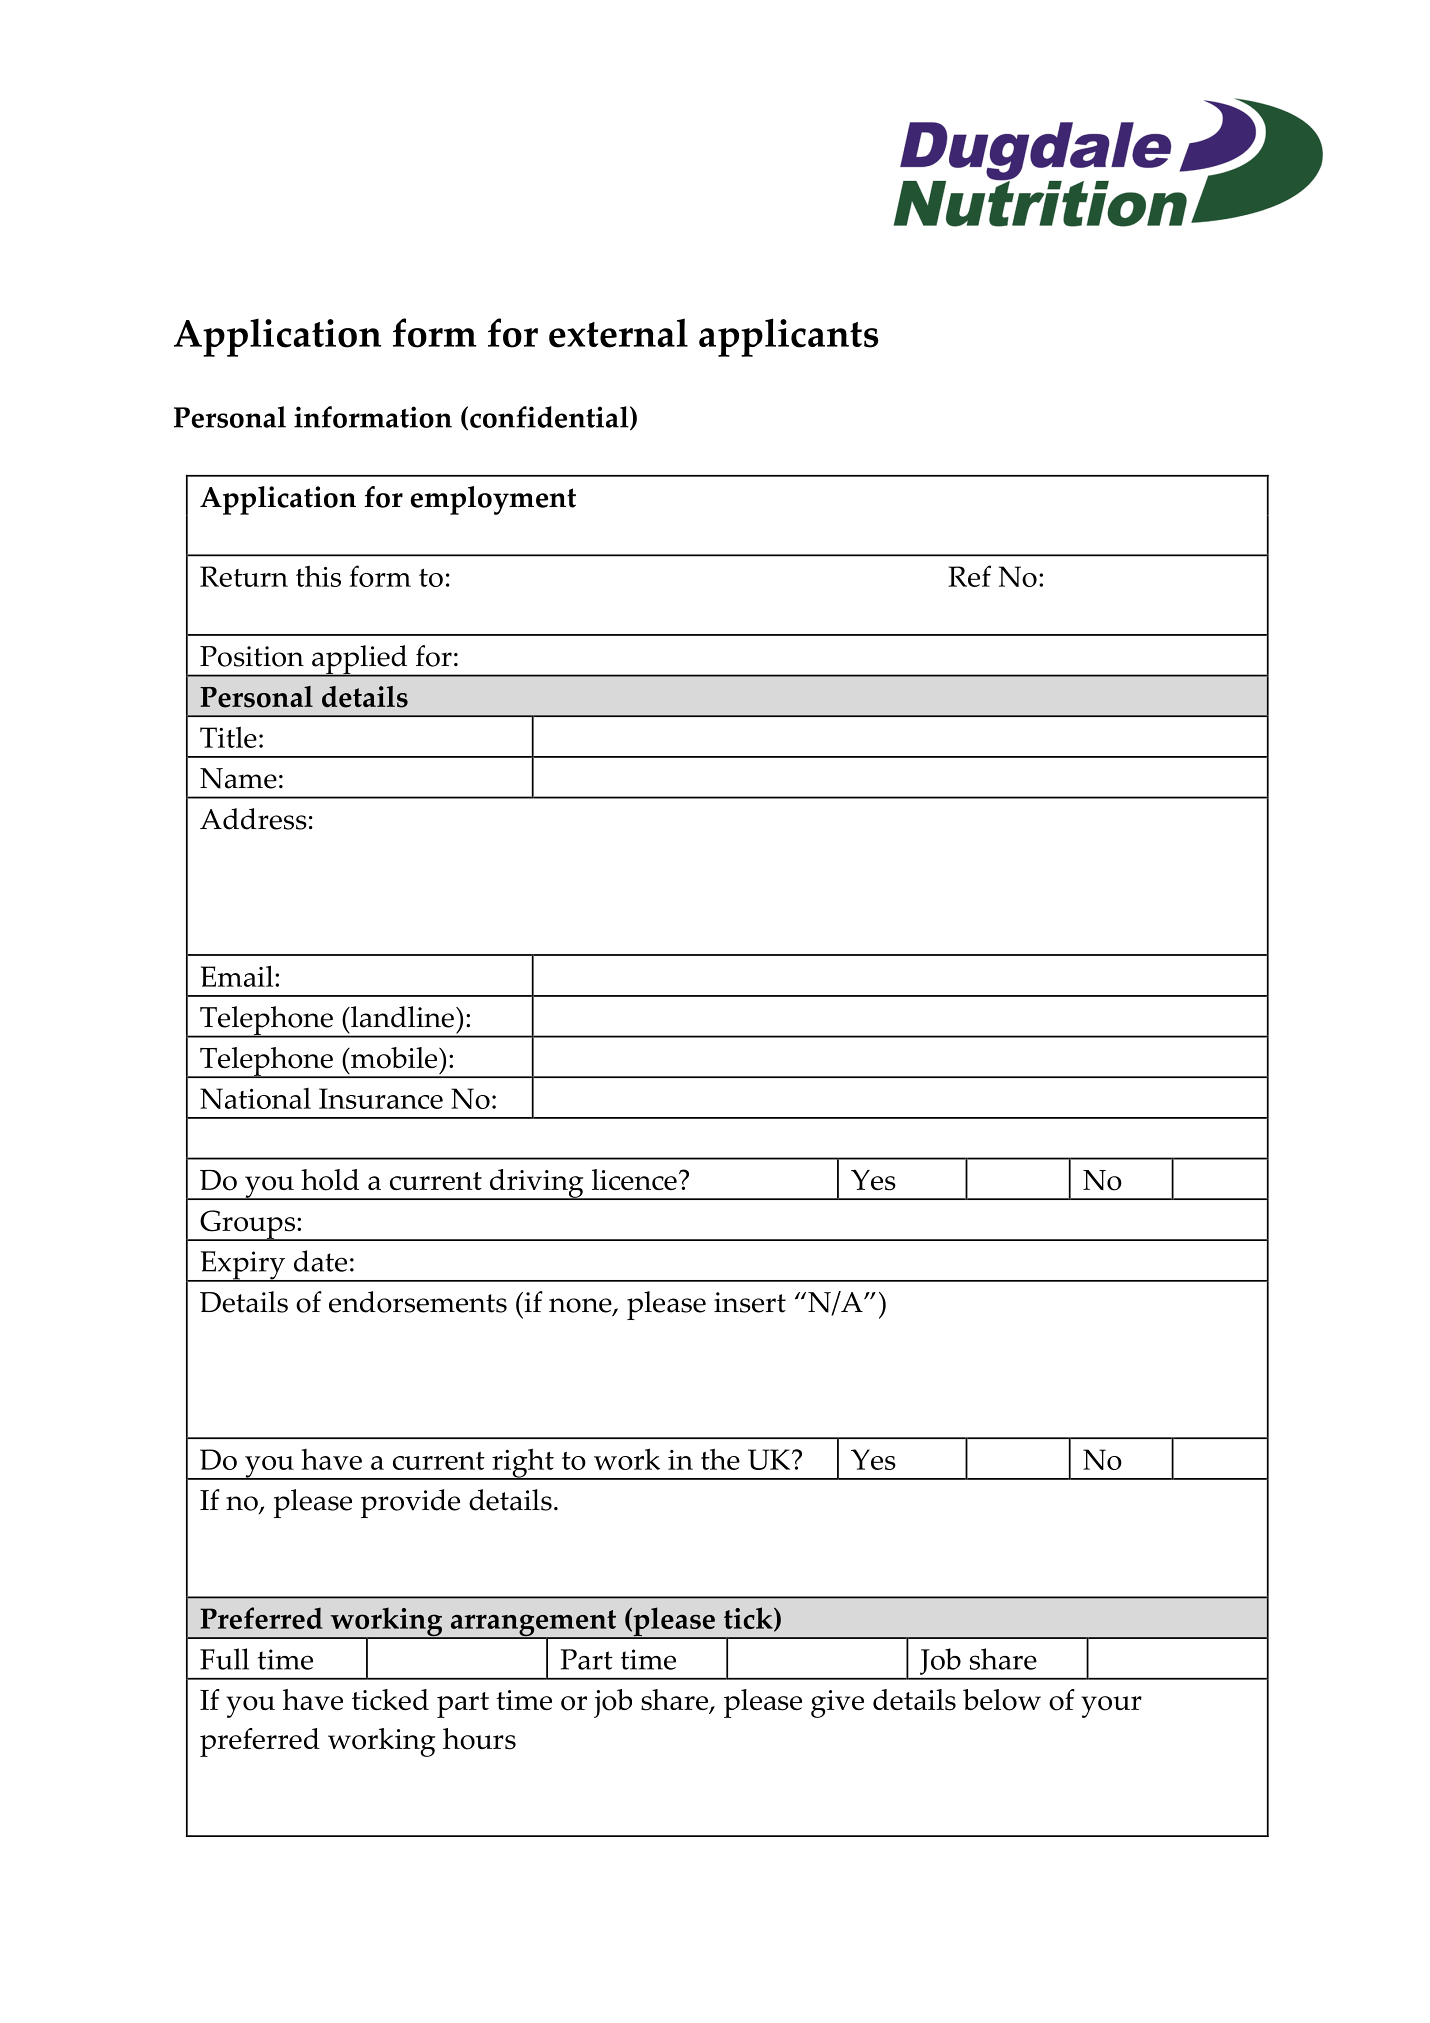 This image has height=2023, width=1430. What do you see at coordinates (493, 500) in the image?
I see `employment` at bounding box center [493, 500].
